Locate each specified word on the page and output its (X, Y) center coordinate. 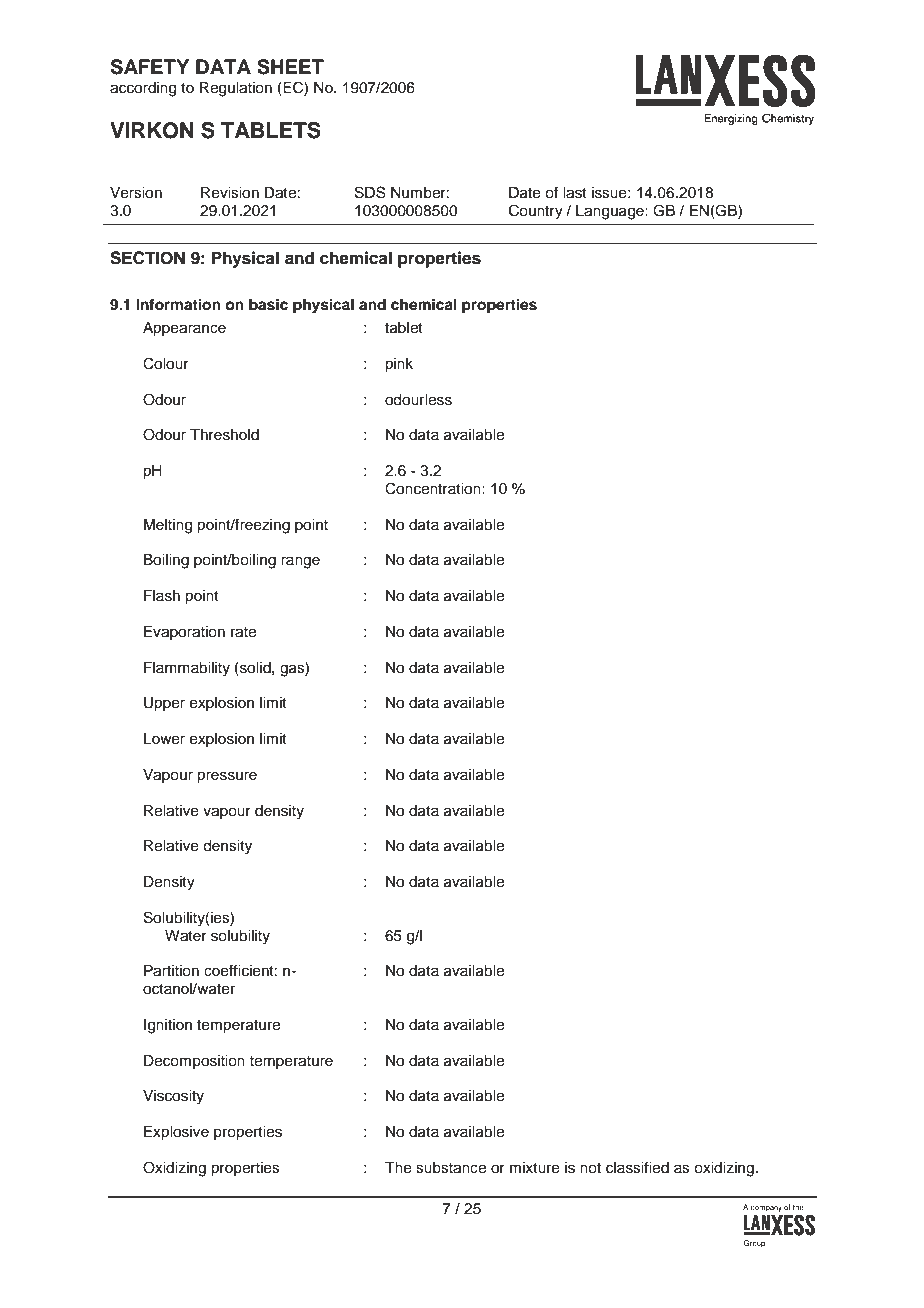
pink (399, 365)
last (575, 193)
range (300, 562)
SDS (370, 192)
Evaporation (184, 633)
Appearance (184, 329)
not (590, 1168)
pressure (227, 777)
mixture (535, 1168)
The (398, 1168)
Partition (171, 971)
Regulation (236, 89)
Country (536, 212)
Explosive (176, 1133)
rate (243, 632)
